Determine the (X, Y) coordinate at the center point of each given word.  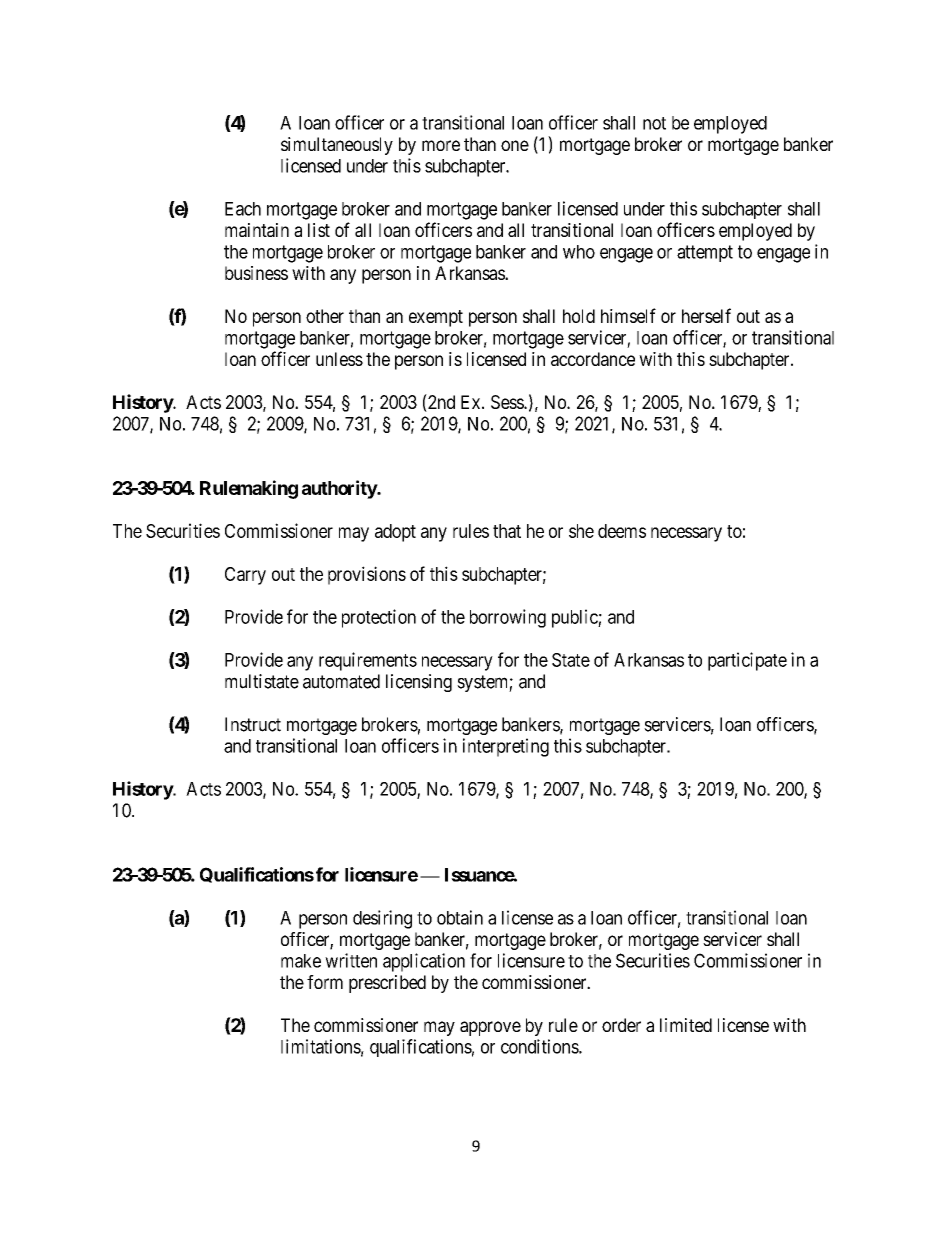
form (325, 982)
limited (686, 1025)
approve (490, 1028)
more (441, 145)
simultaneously (337, 146)
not (654, 123)
